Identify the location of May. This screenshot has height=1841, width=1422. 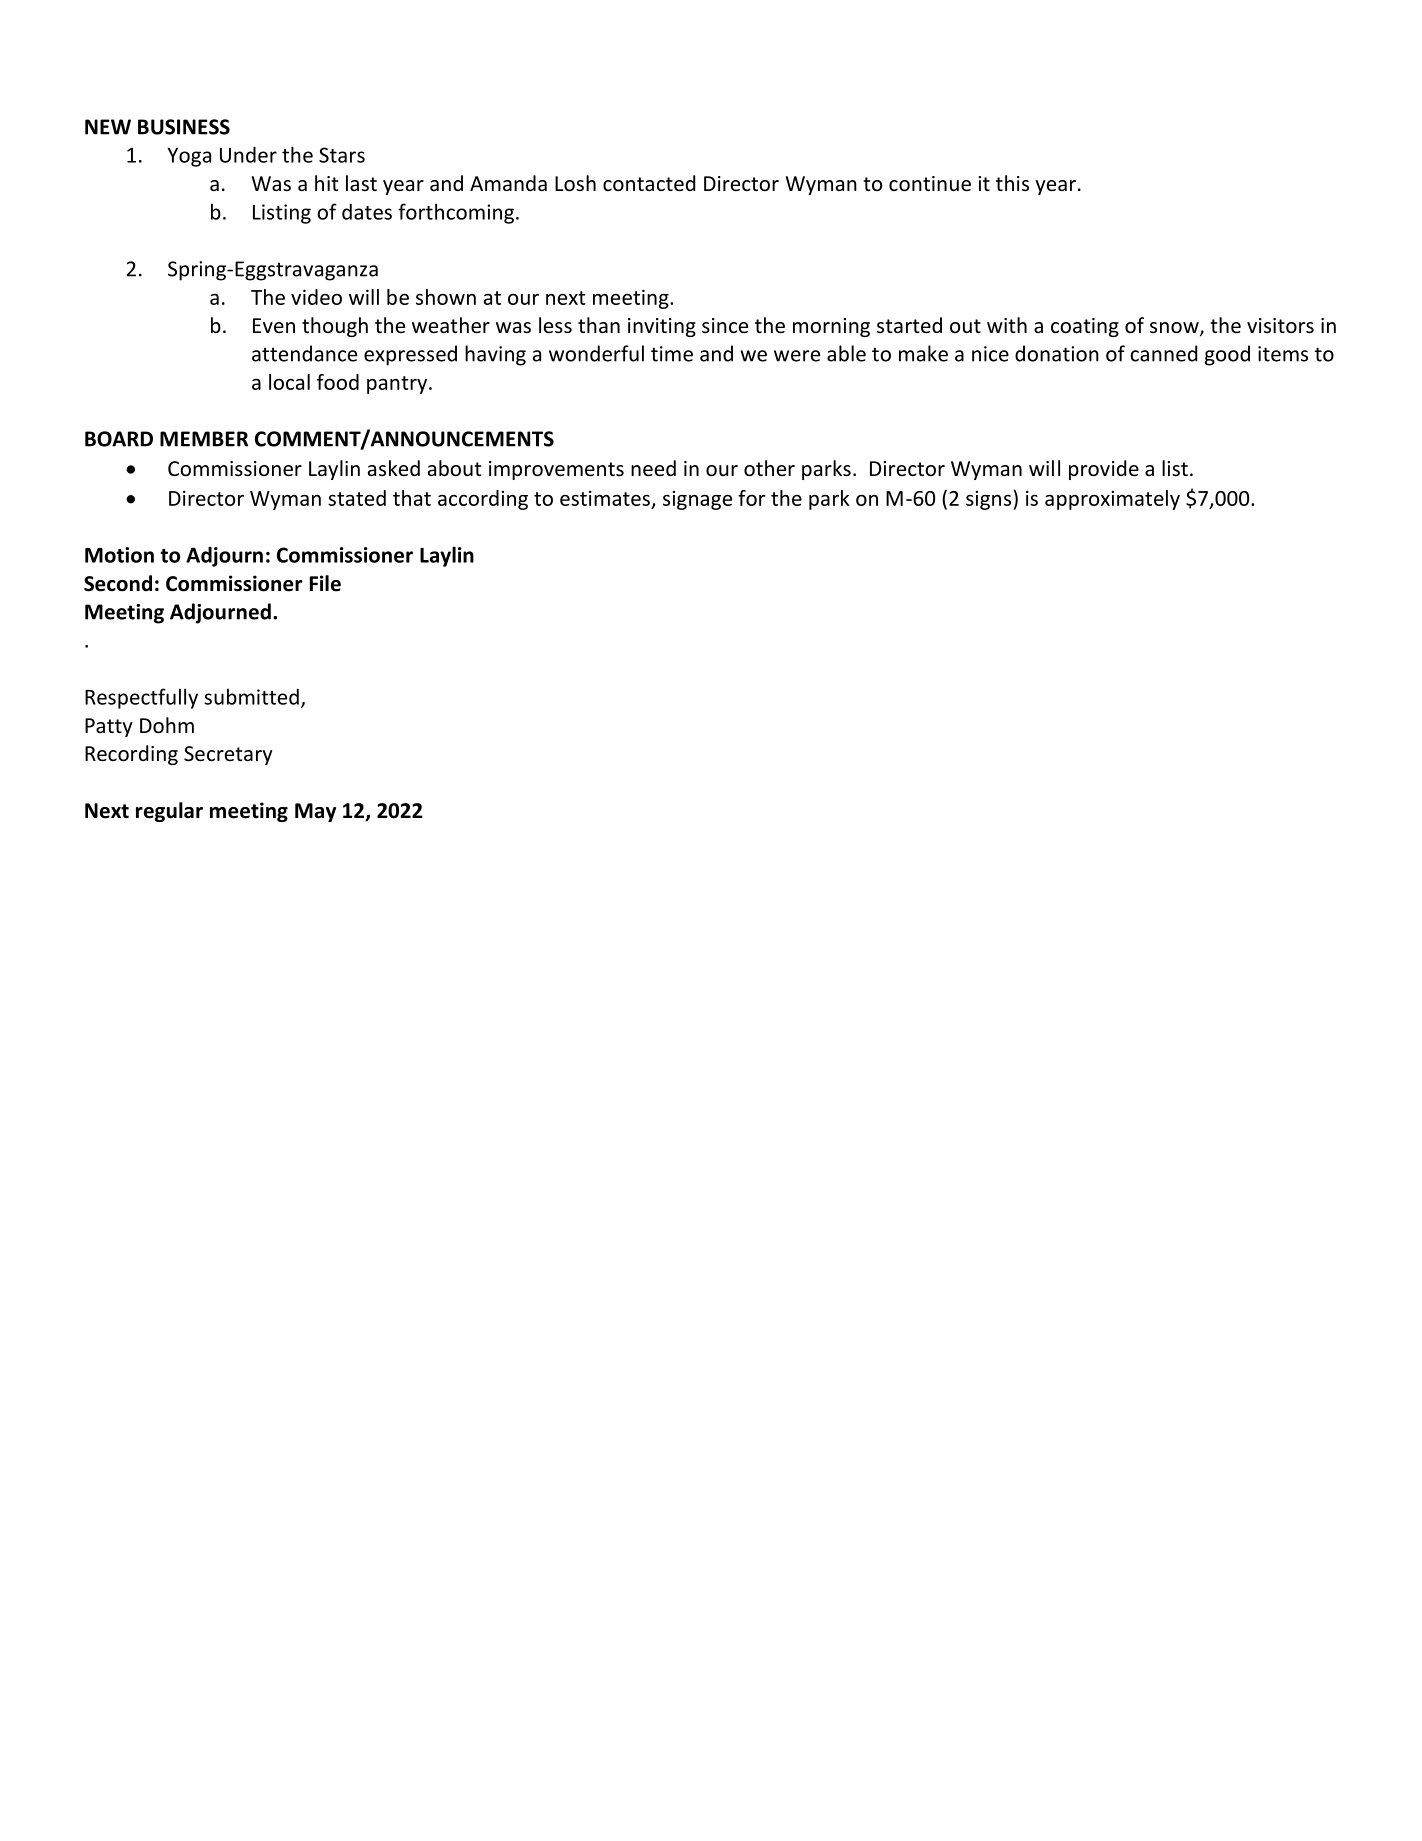
(315, 812).
